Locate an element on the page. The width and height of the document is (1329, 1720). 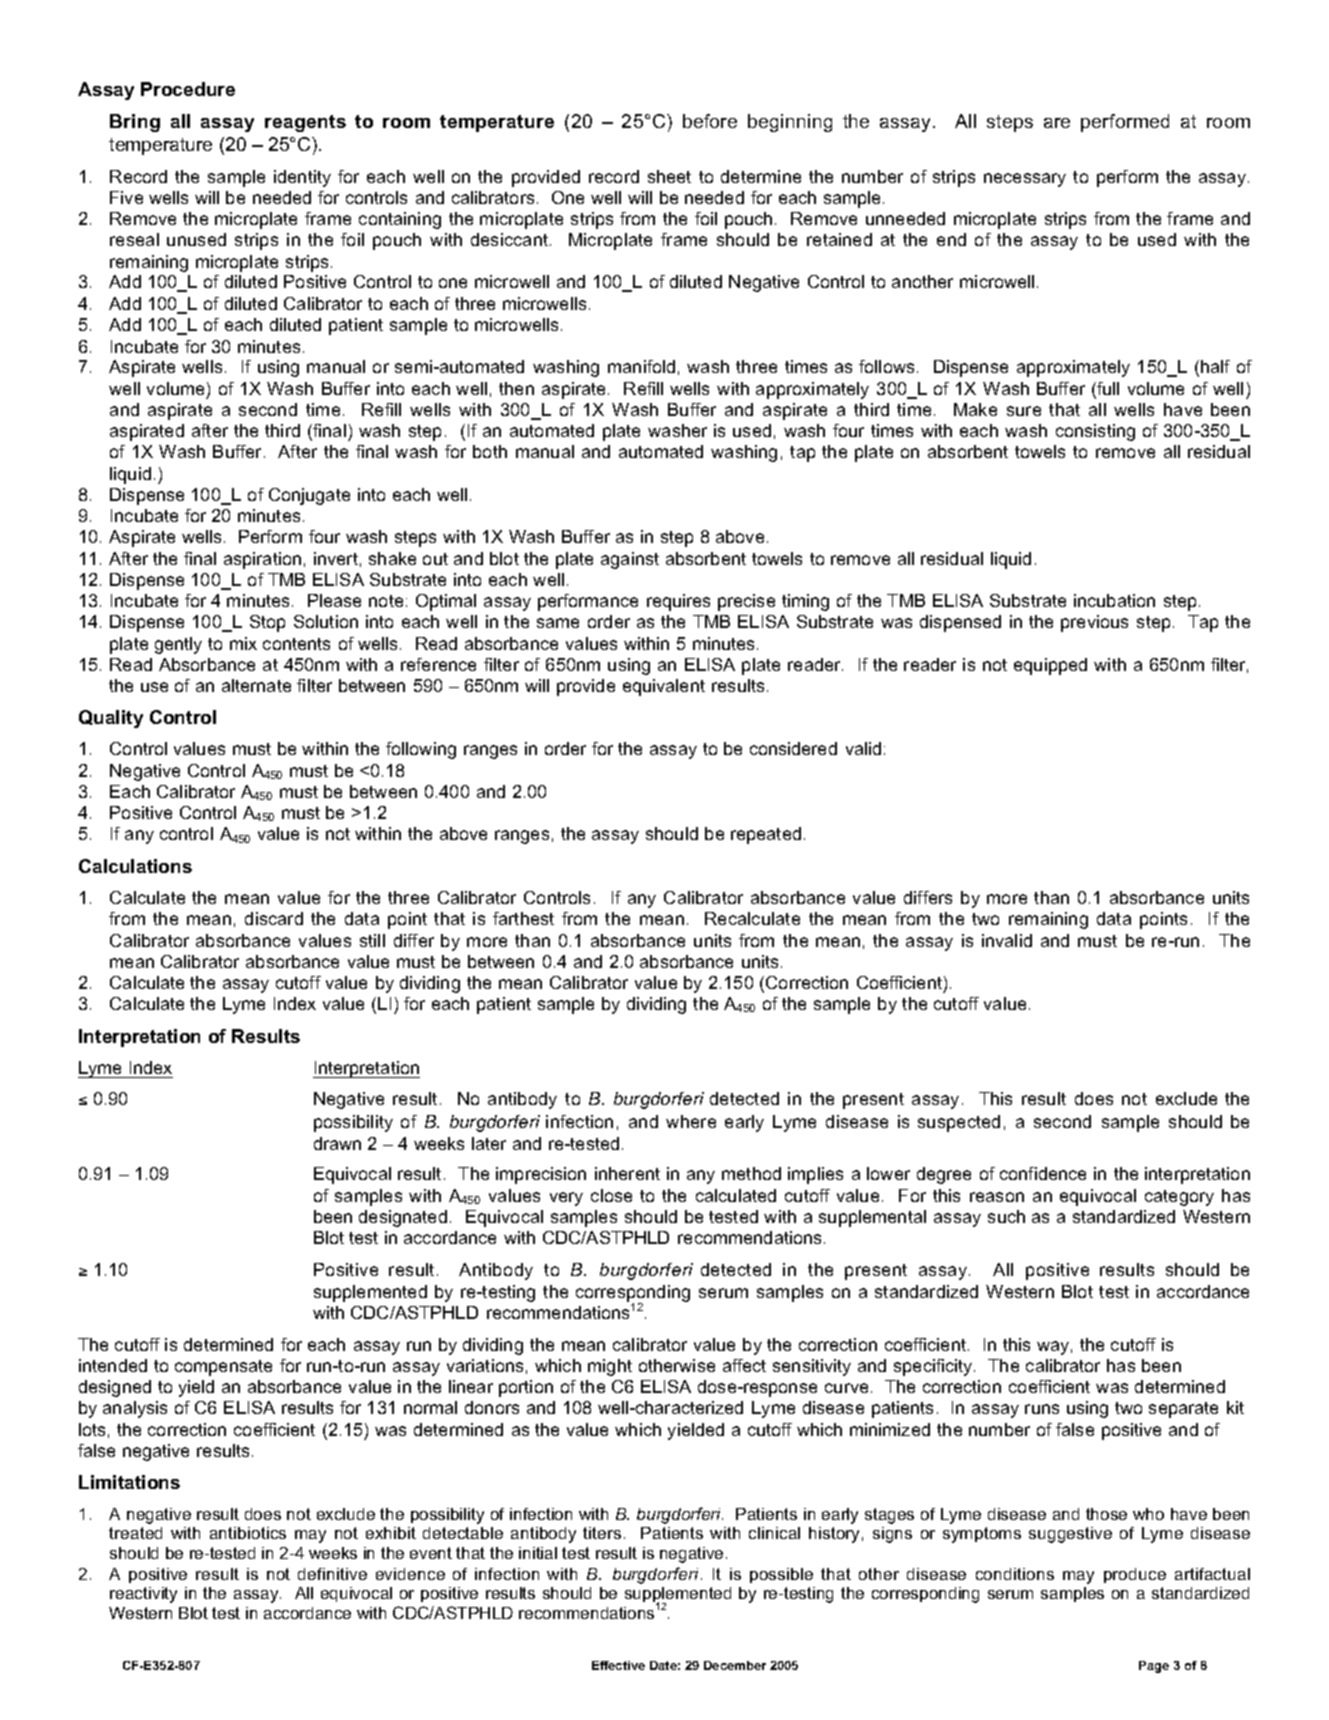
discard is located at coordinates (274, 918).
